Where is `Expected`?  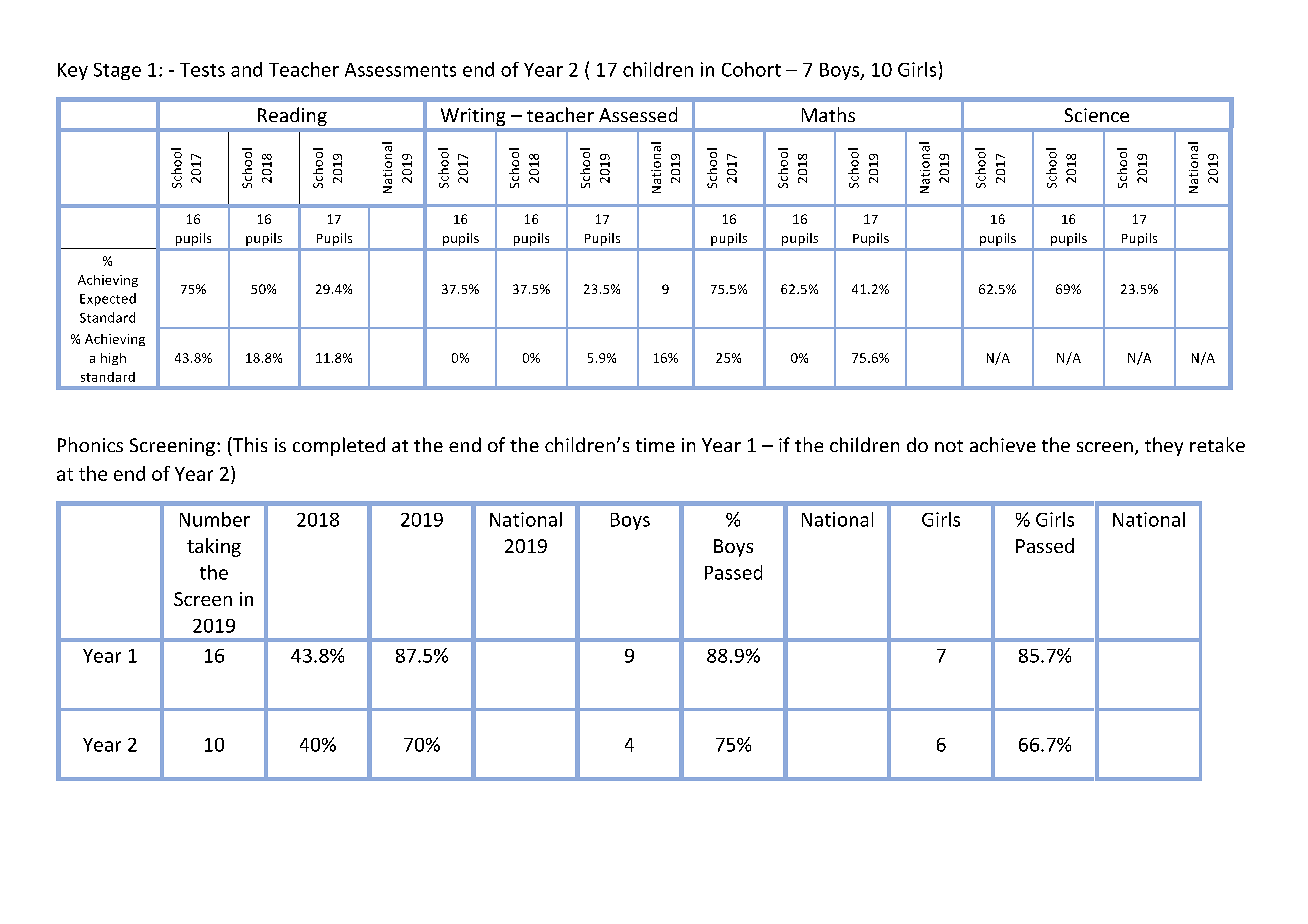 Expected is located at coordinates (108, 299).
